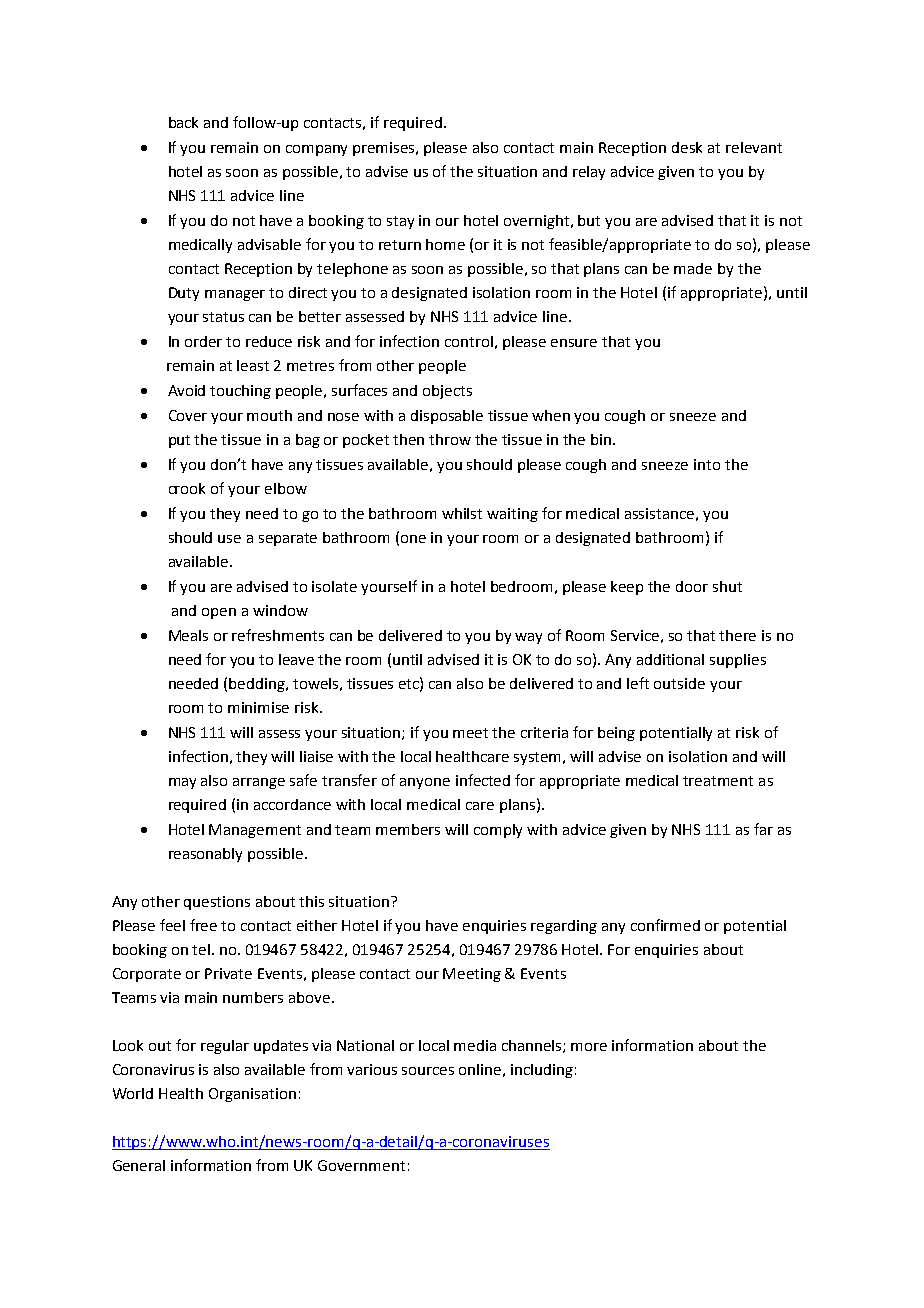  What do you see at coordinates (447, 392) in the screenshot?
I see `objects` at bounding box center [447, 392].
